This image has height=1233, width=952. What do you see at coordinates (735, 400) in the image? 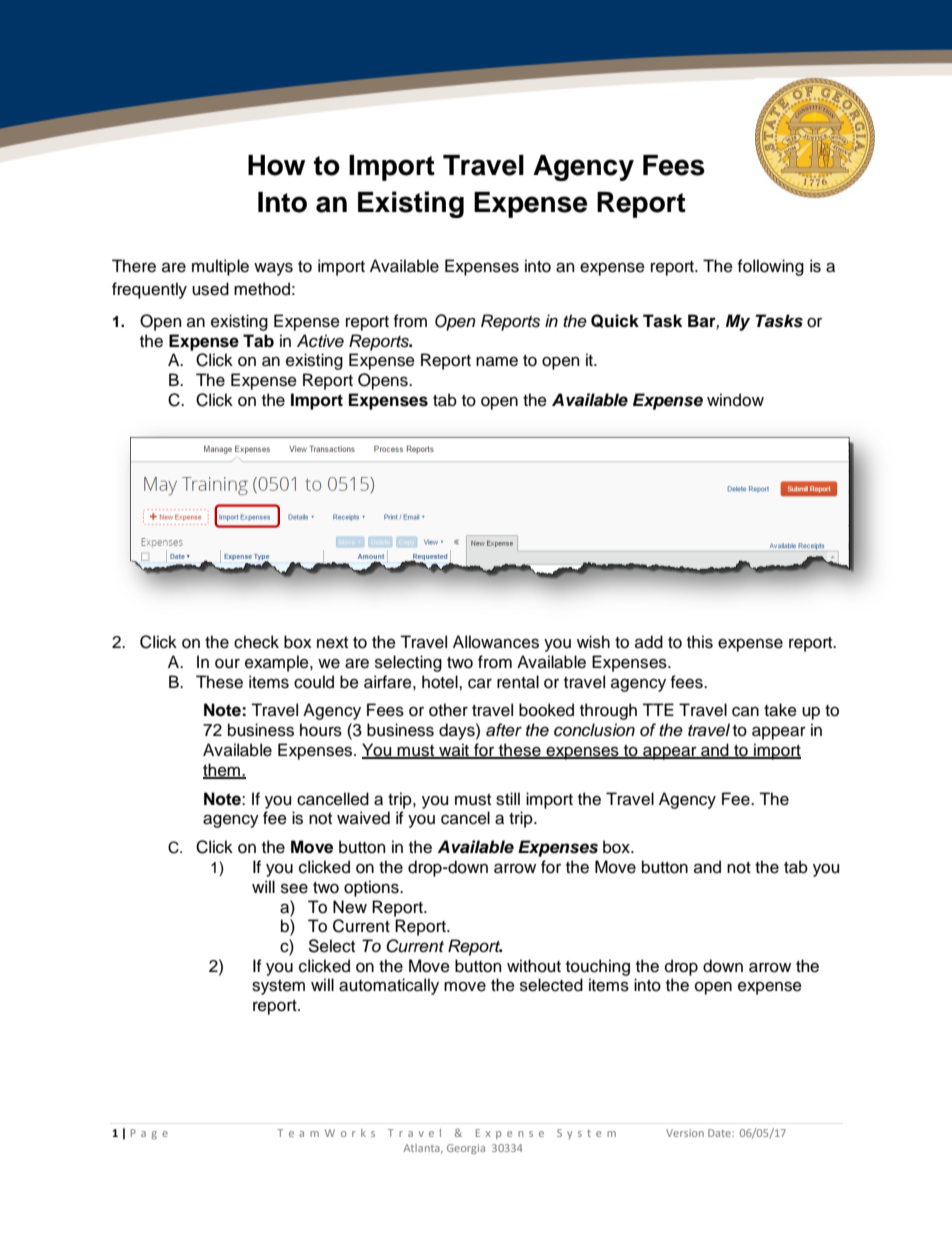
I see `window` at bounding box center [735, 400].
